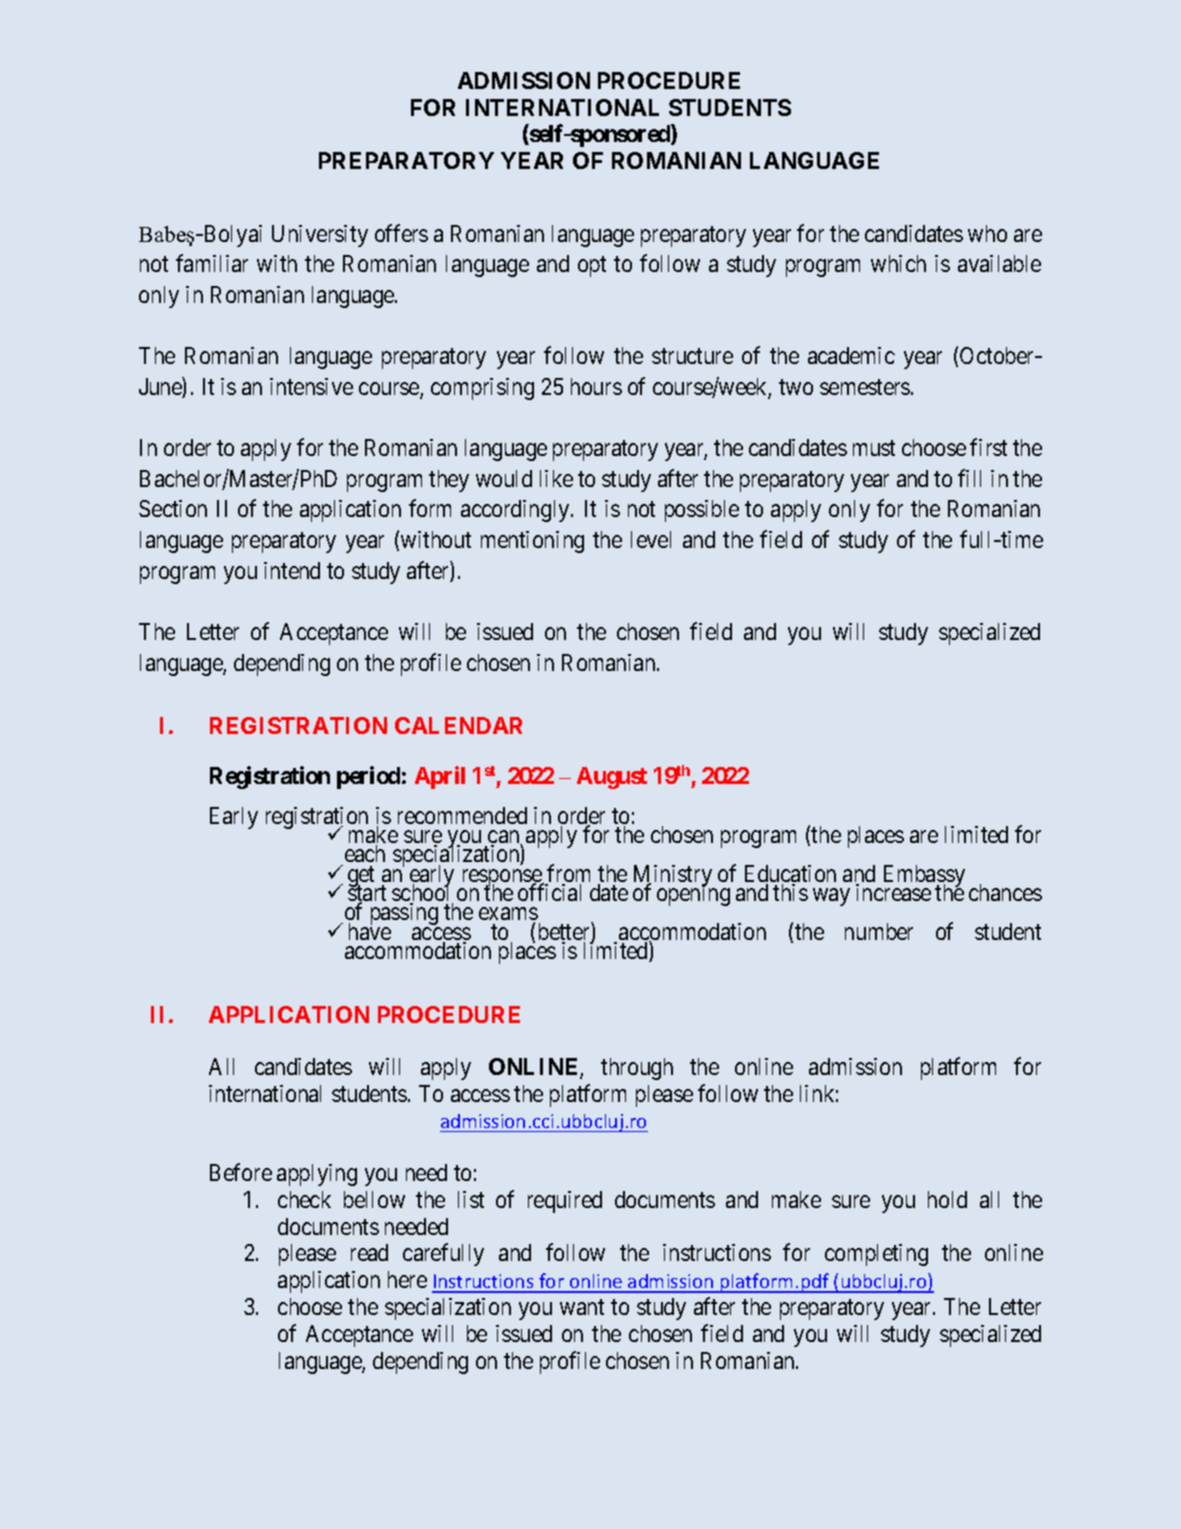 This page has width=1181, height=1529. I want to click on read, so click(369, 1252).
